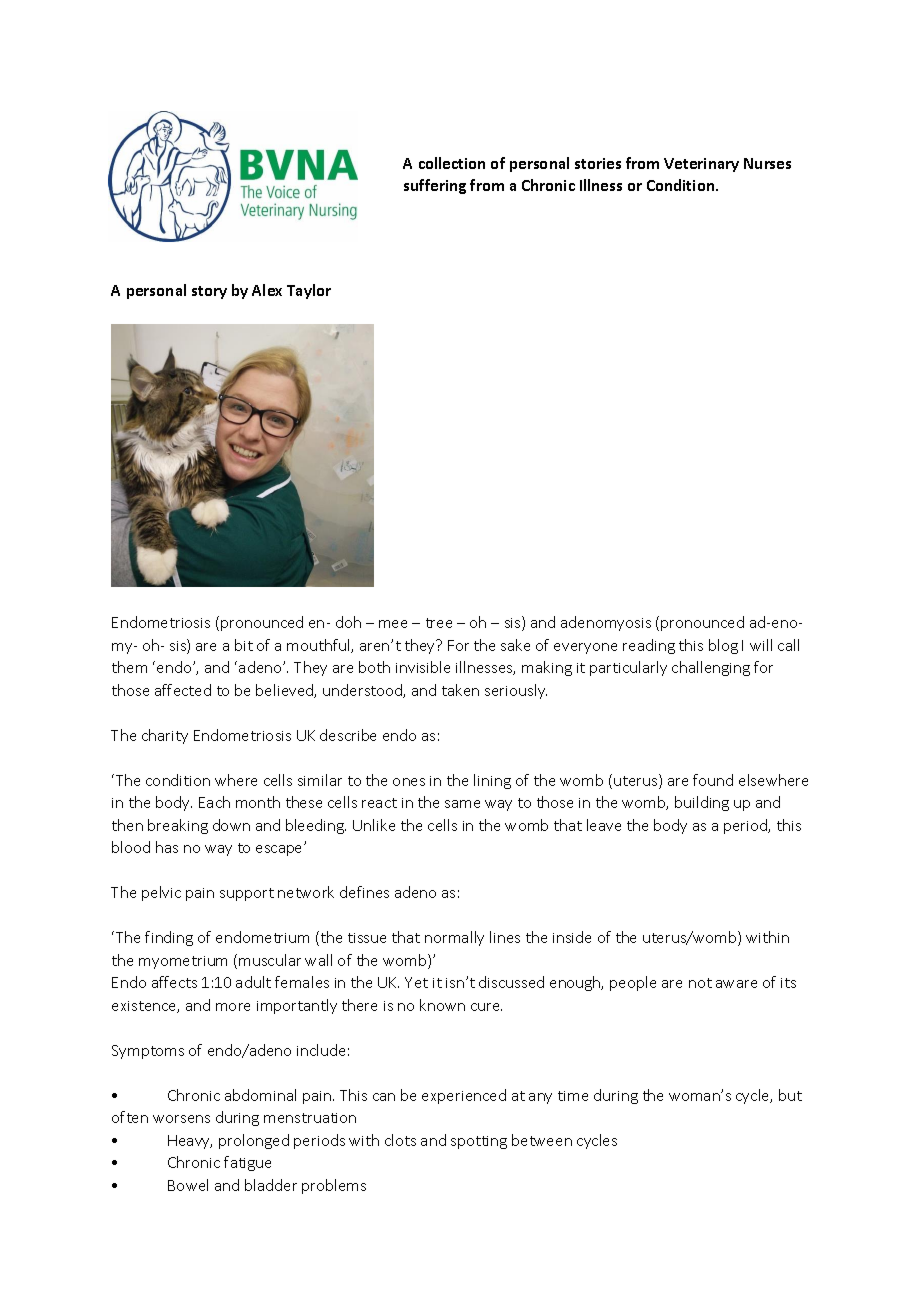 The width and height of the screenshot is (924, 1308). Describe the element at coordinates (723, 646) in the screenshot. I see `blog` at that location.
